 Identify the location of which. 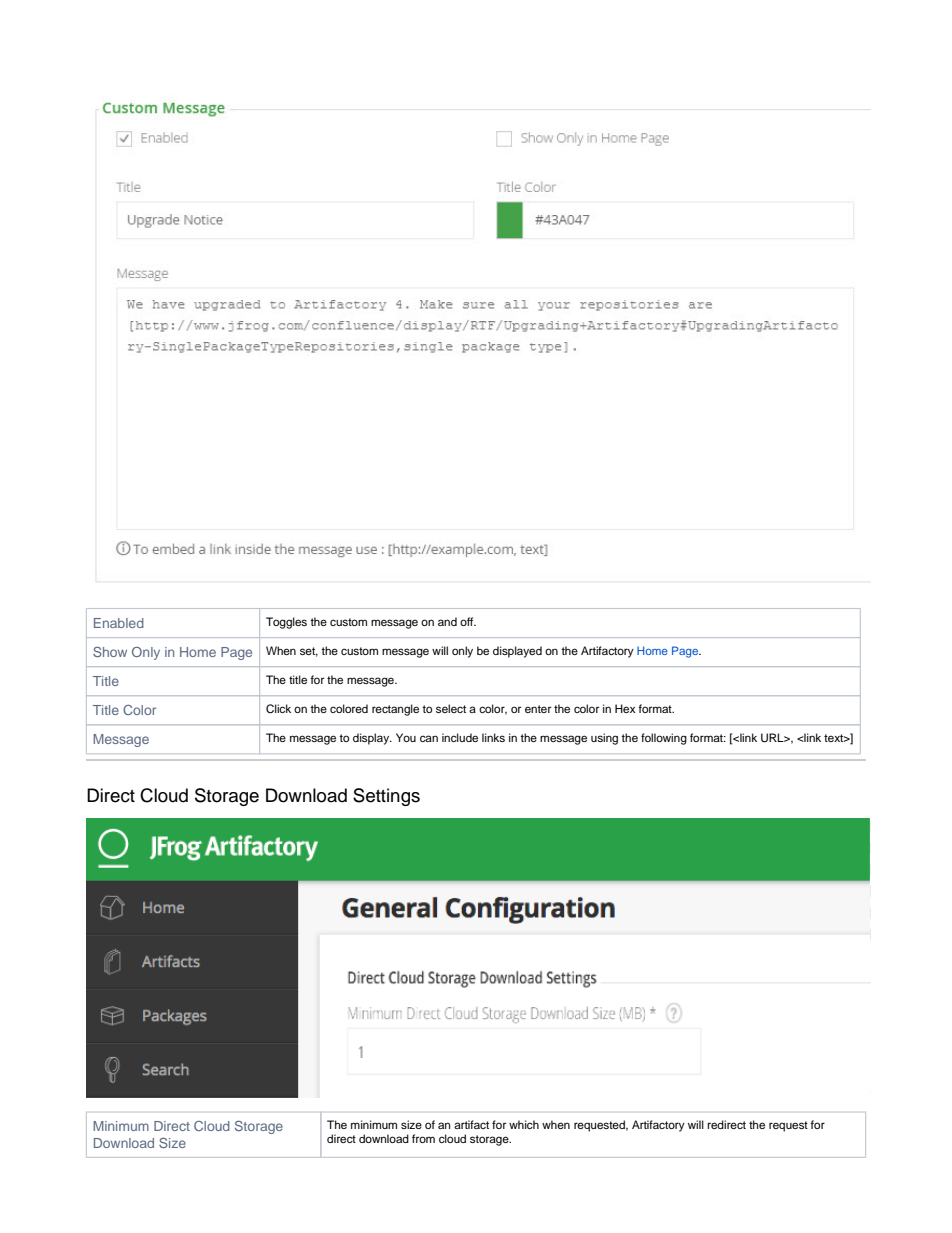
(524, 1124).
